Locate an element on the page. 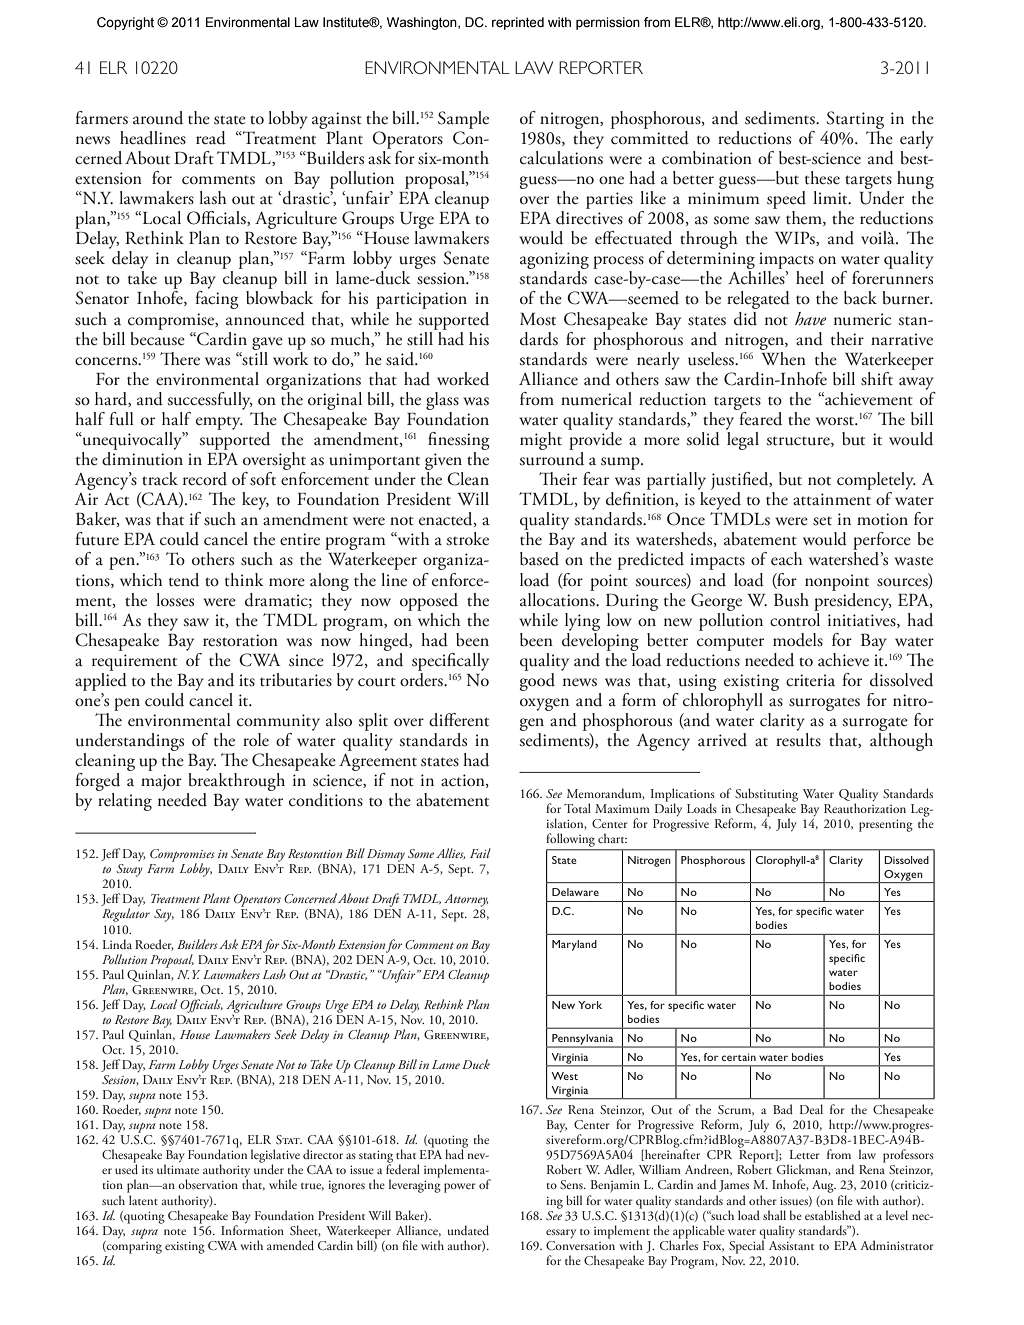  models is located at coordinates (798, 640).
